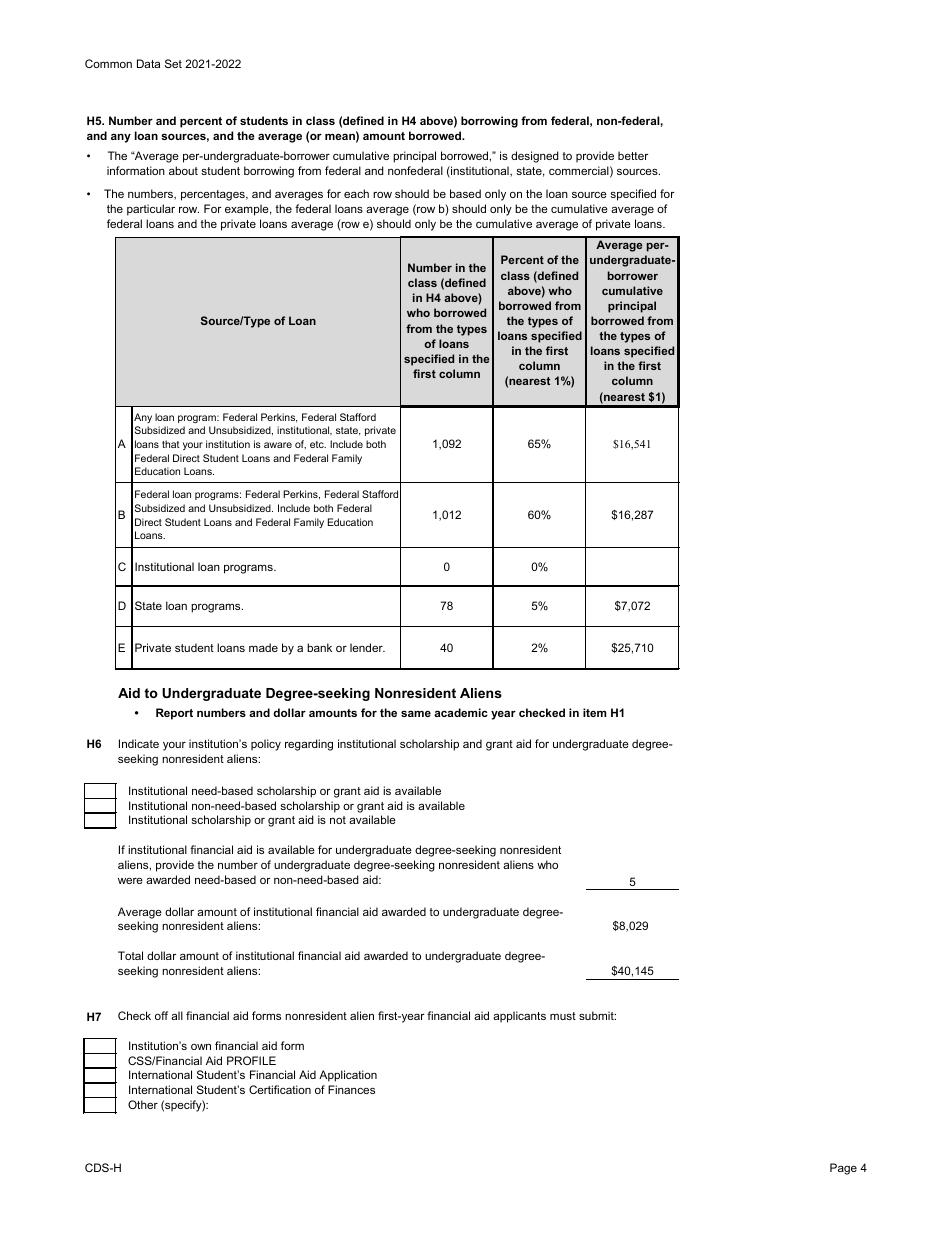  Describe the element at coordinates (171, 444) in the page. I see `that` at that location.
